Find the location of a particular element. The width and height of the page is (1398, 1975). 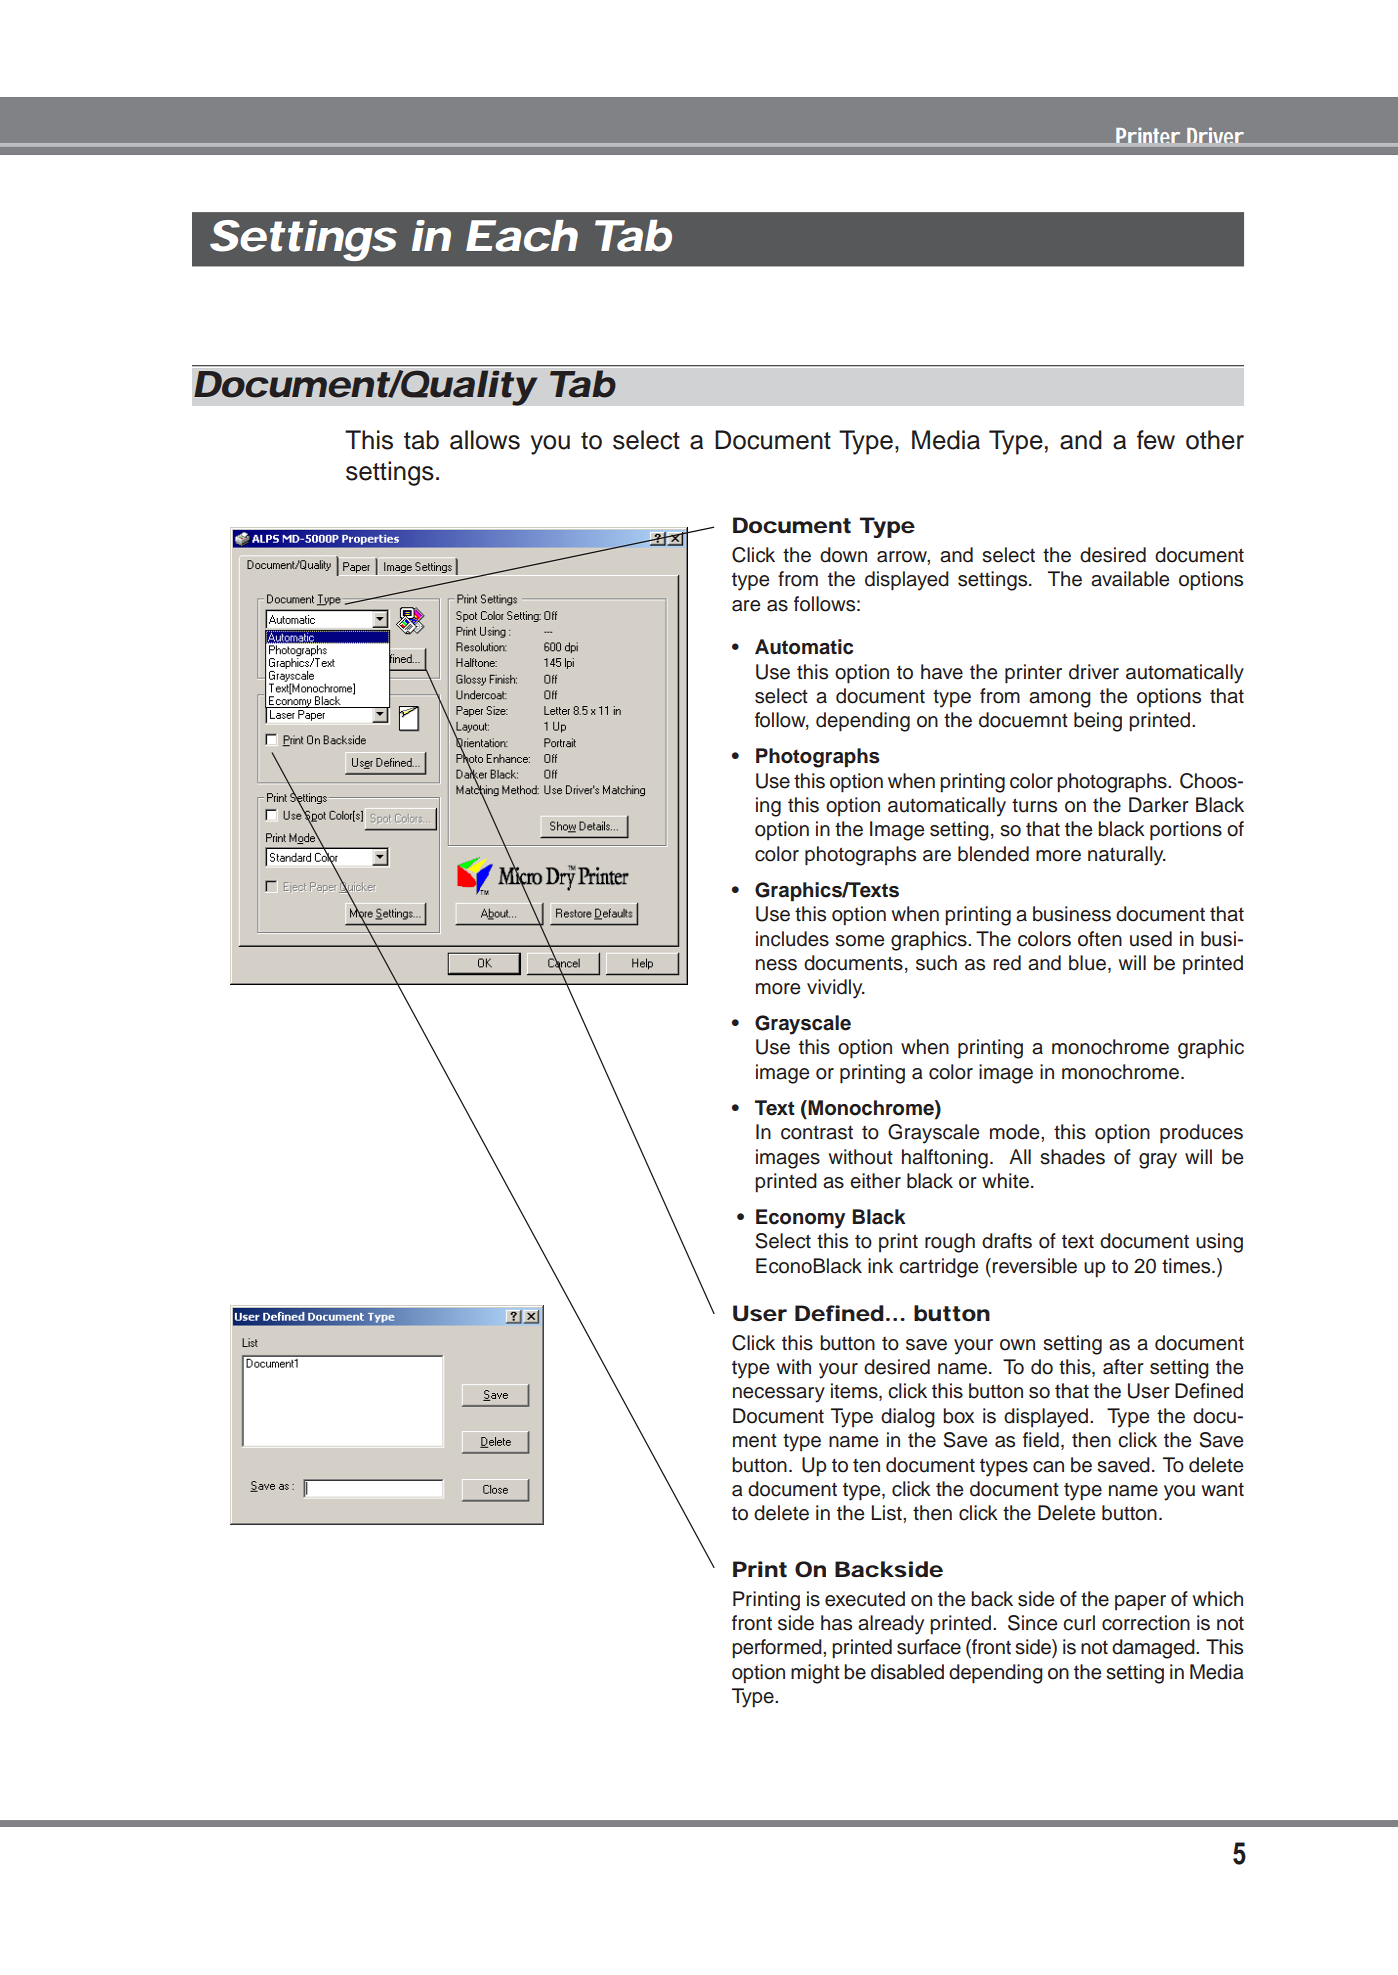

Economy is located at coordinates (800, 1219).
